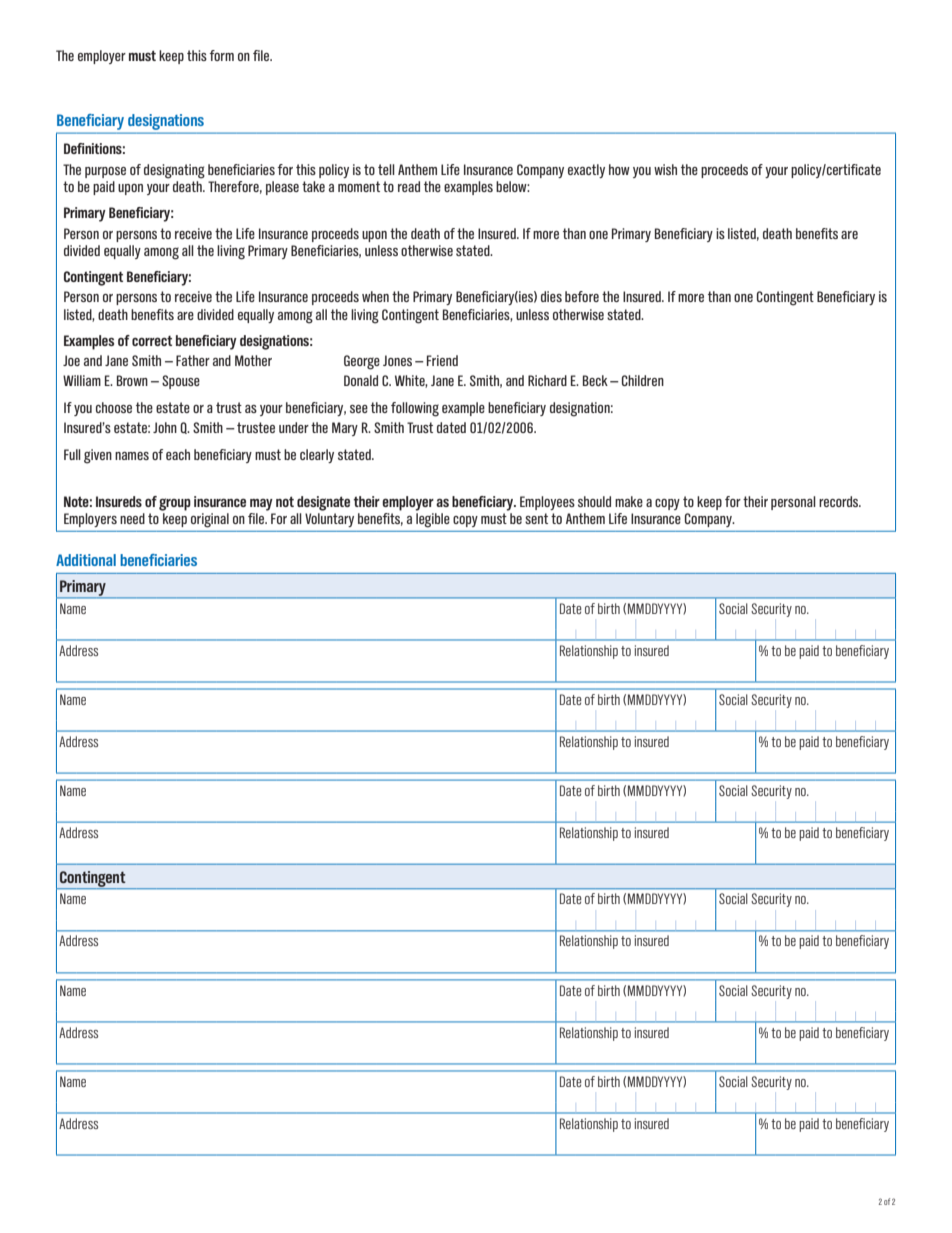 Image resolution: width=952 pixels, height=1233 pixels. Describe the element at coordinates (132, 518) in the page. I see `need` at that location.
